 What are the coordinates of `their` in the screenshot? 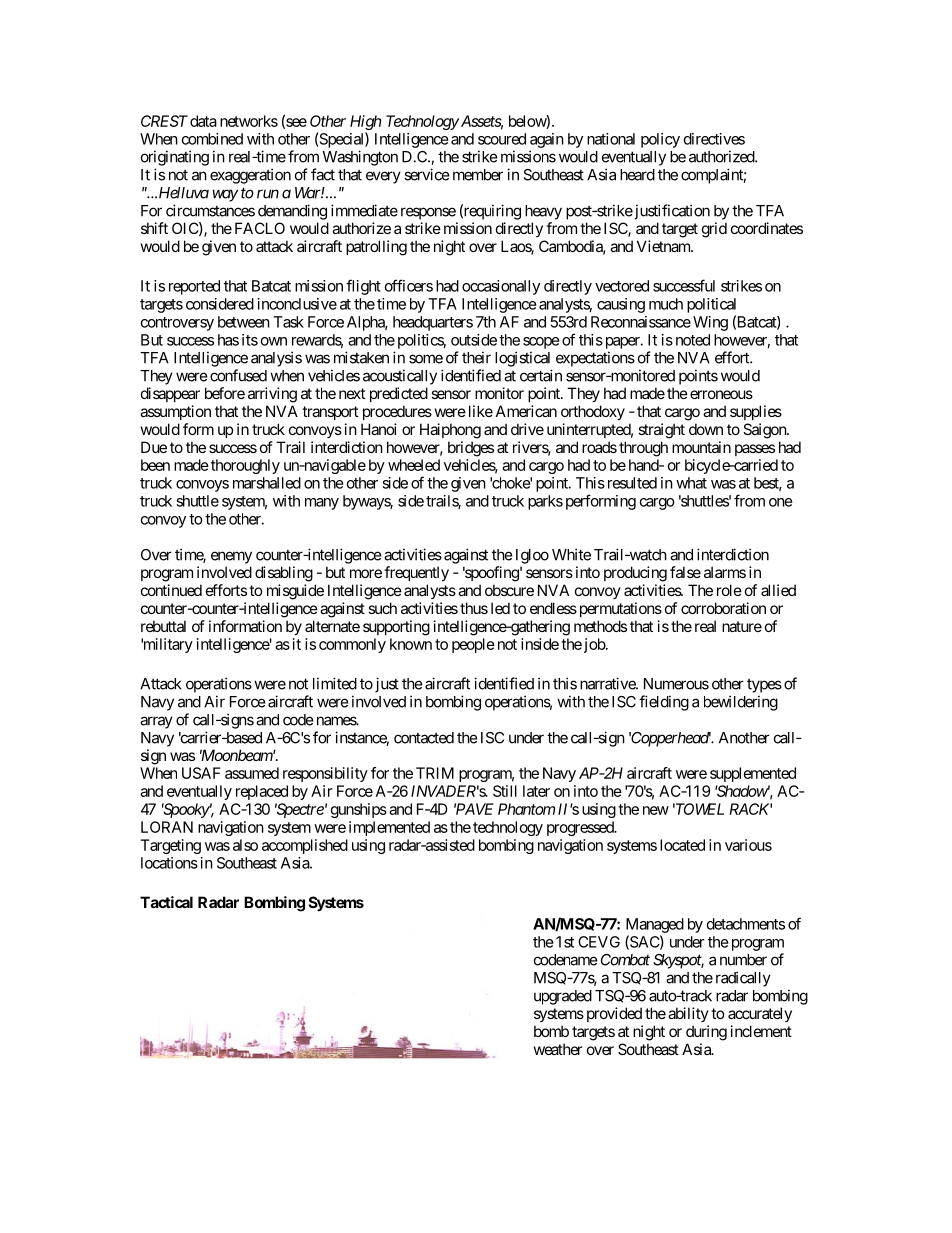 It's located at (476, 357).
